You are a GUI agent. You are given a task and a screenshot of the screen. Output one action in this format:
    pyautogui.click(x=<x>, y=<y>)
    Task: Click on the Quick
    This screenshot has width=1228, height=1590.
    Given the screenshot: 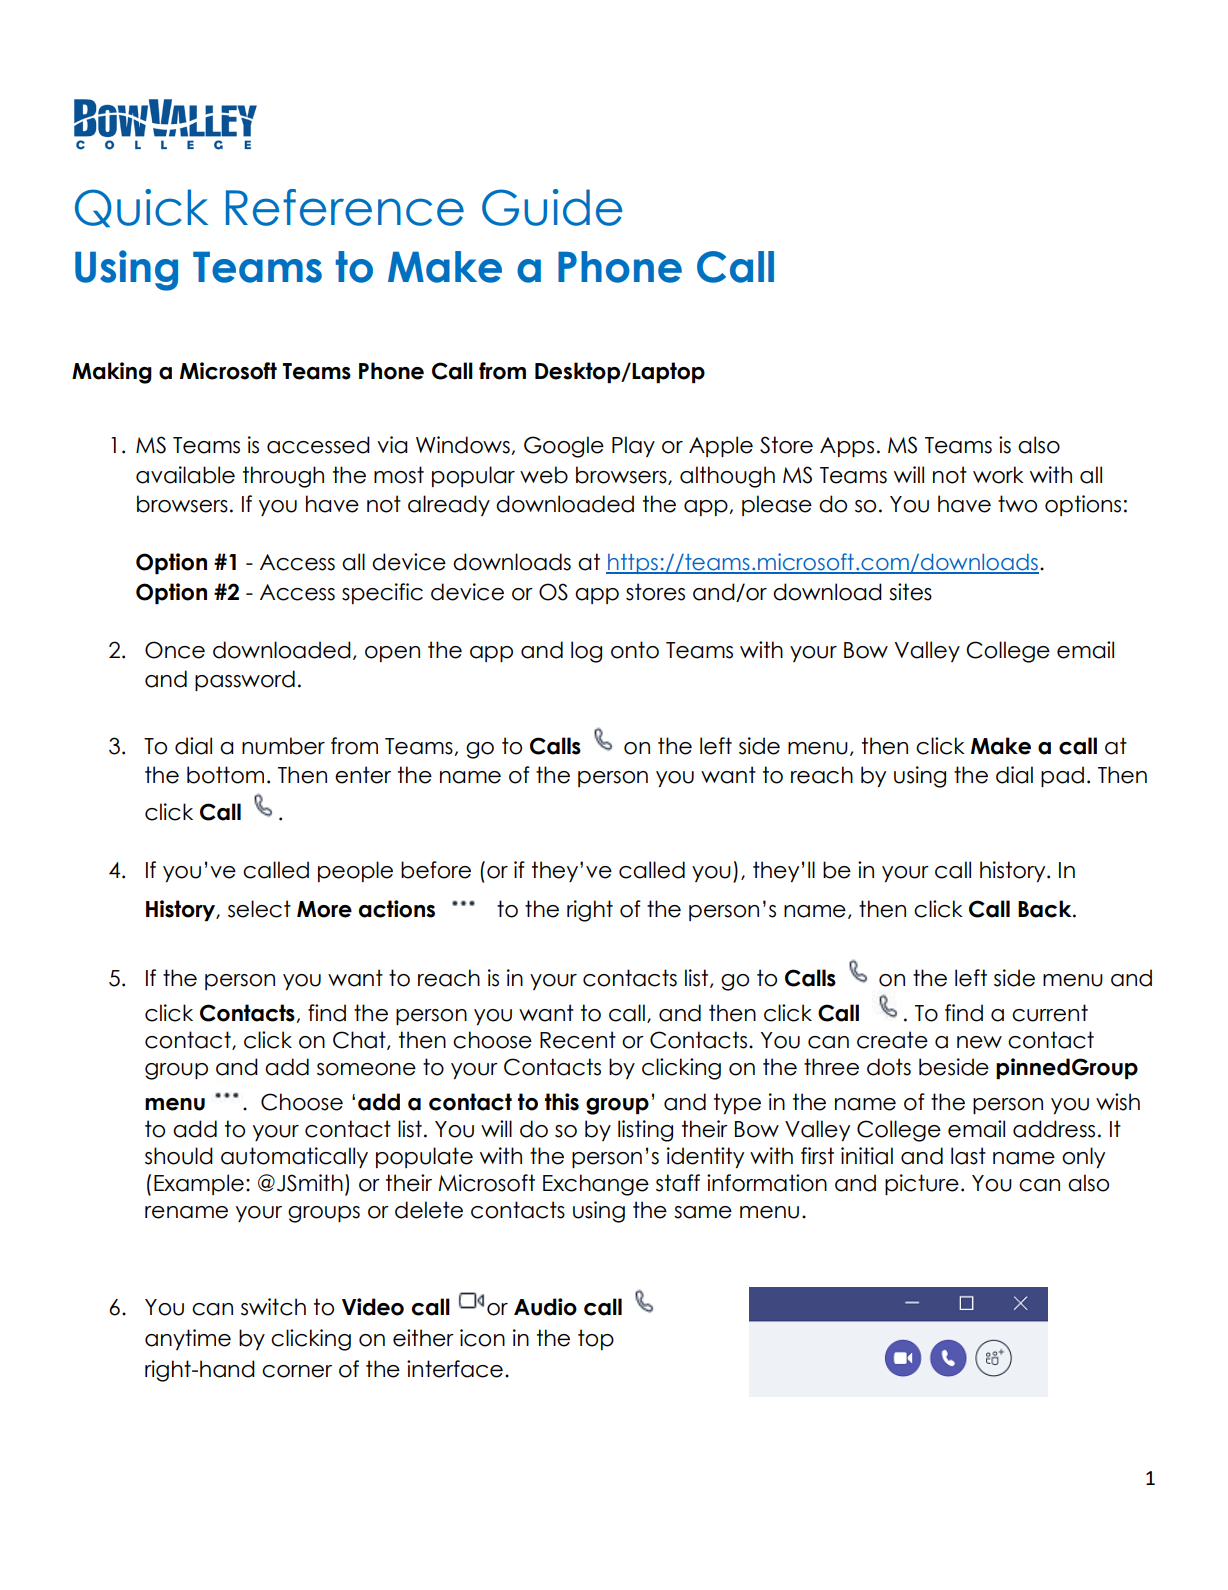 What is the action you would take?
    pyautogui.click(x=141, y=208)
